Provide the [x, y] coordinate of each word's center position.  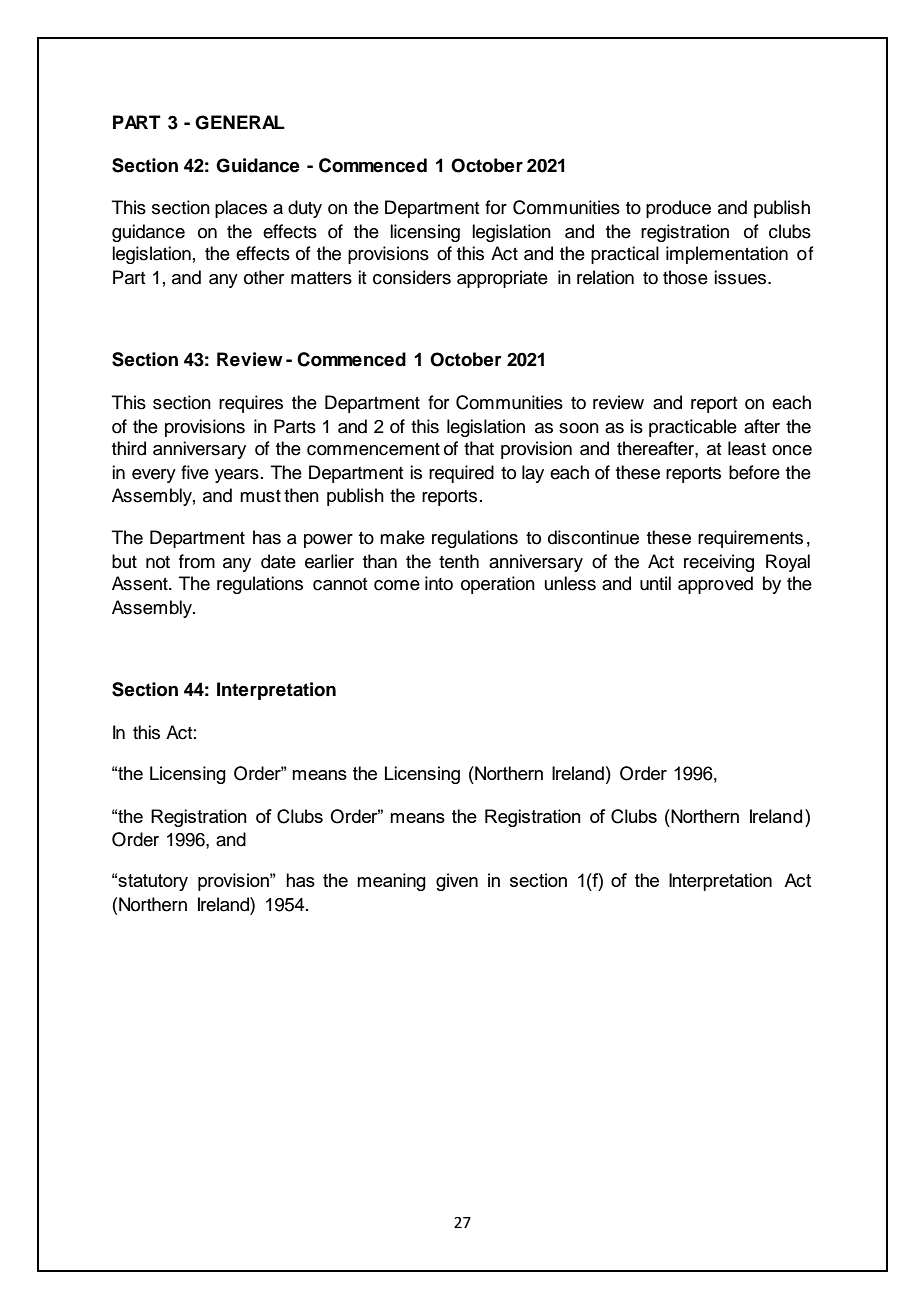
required [461, 474]
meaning [391, 882]
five [195, 472]
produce [678, 209]
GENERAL [240, 122]
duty [305, 209]
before [754, 472]
